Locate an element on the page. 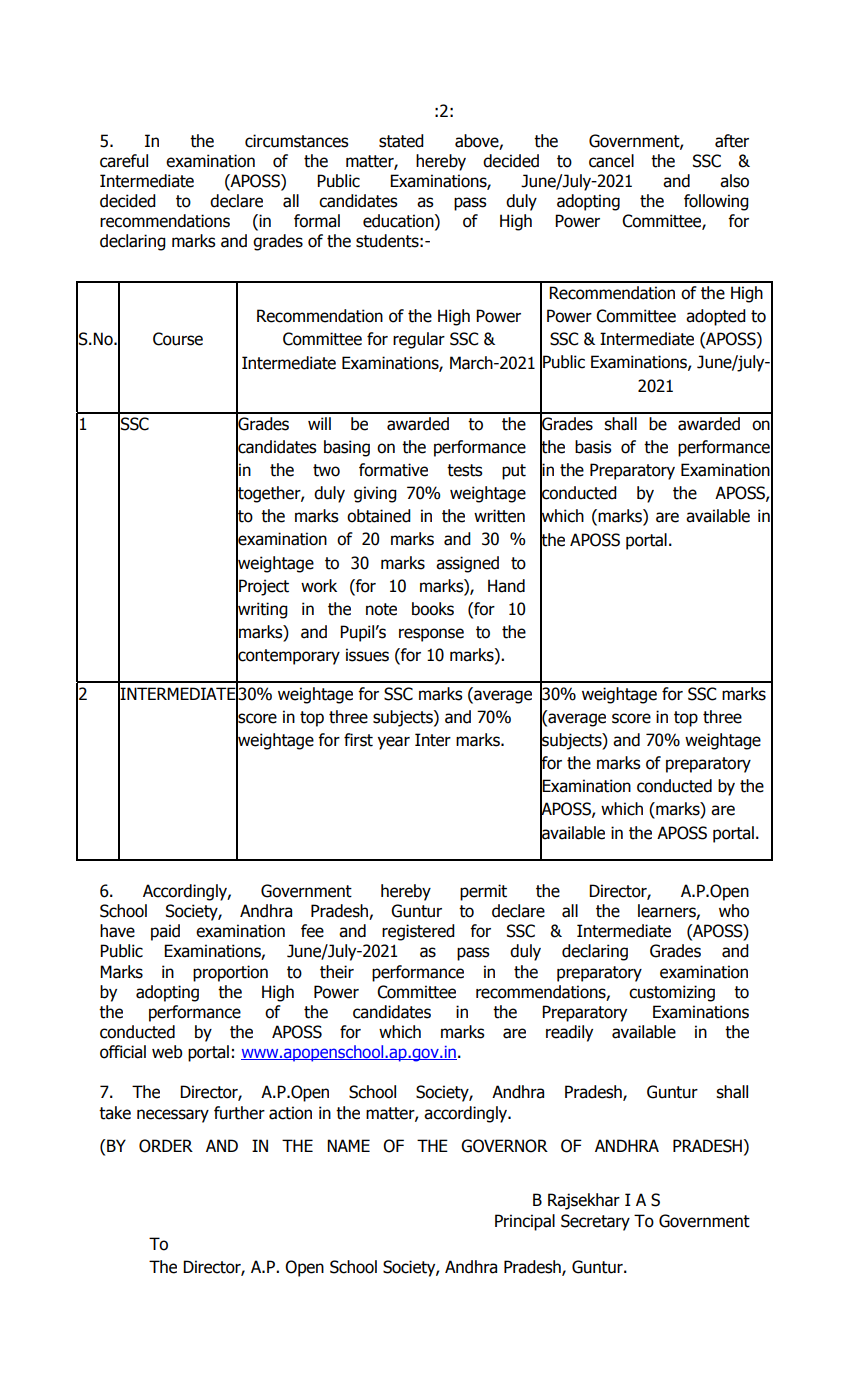  customizing is located at coordinates (672, 993).
